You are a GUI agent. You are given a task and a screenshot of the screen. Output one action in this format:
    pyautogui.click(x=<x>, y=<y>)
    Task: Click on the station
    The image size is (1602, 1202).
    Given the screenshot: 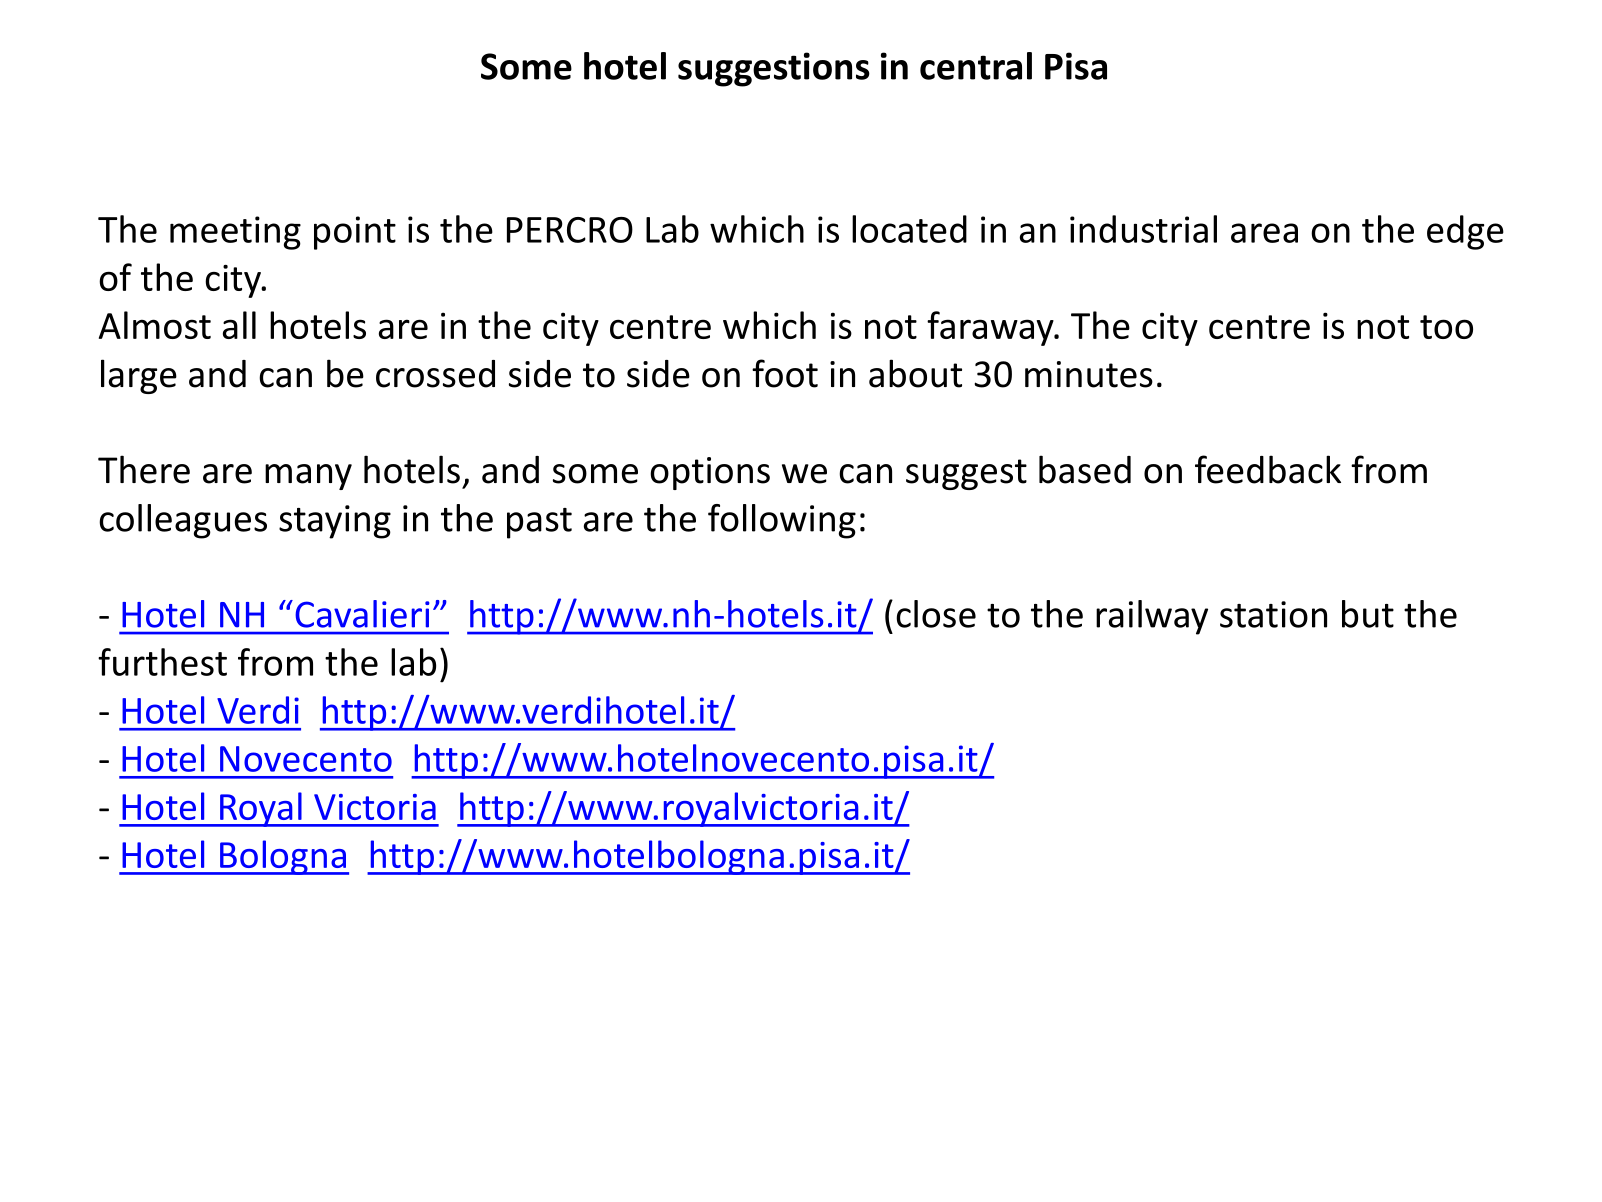 What is the action you would take?
    pyautogui.click(x=1273, y=614)
